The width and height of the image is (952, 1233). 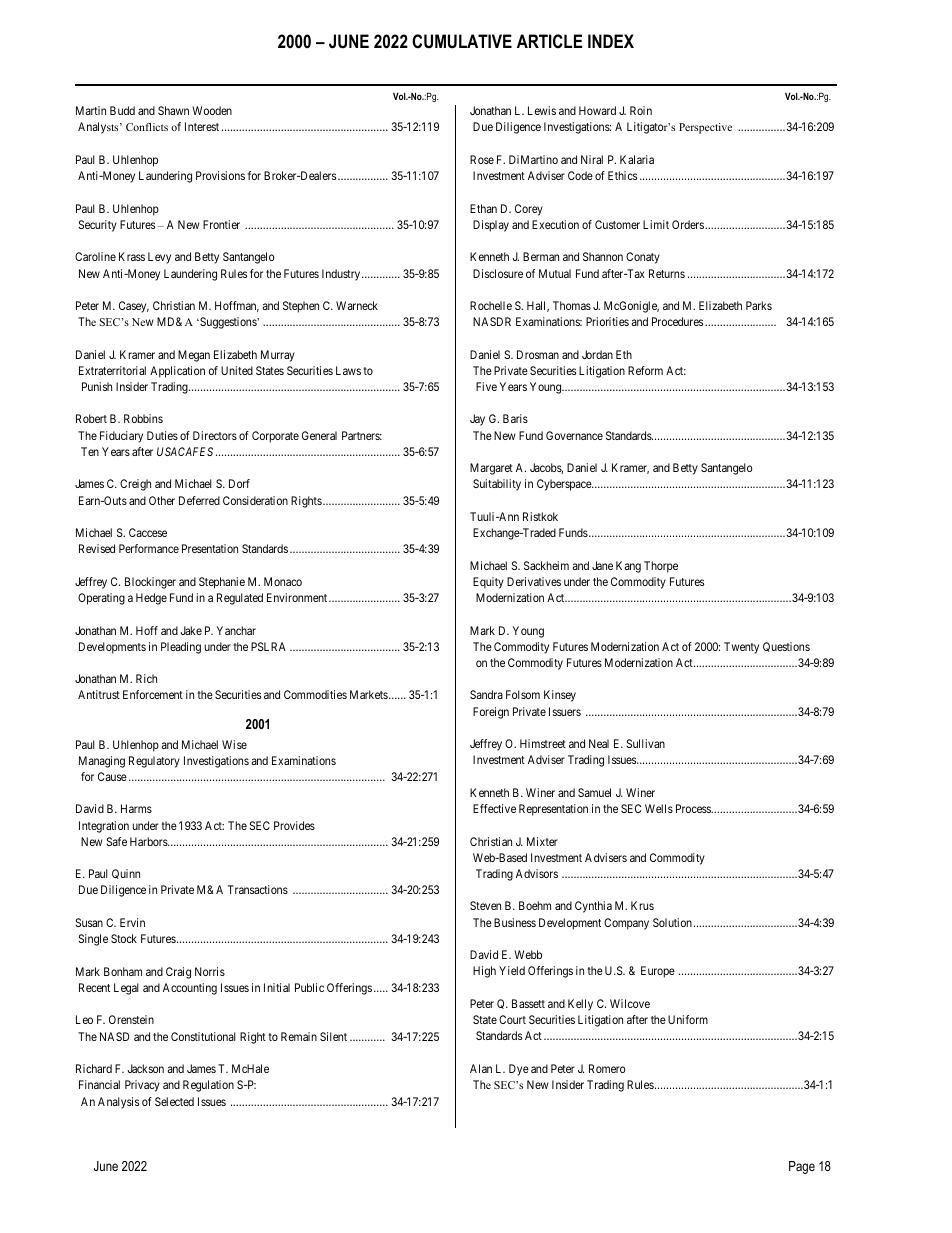 I want to click on Shawn, so click(x=173, y=110).
